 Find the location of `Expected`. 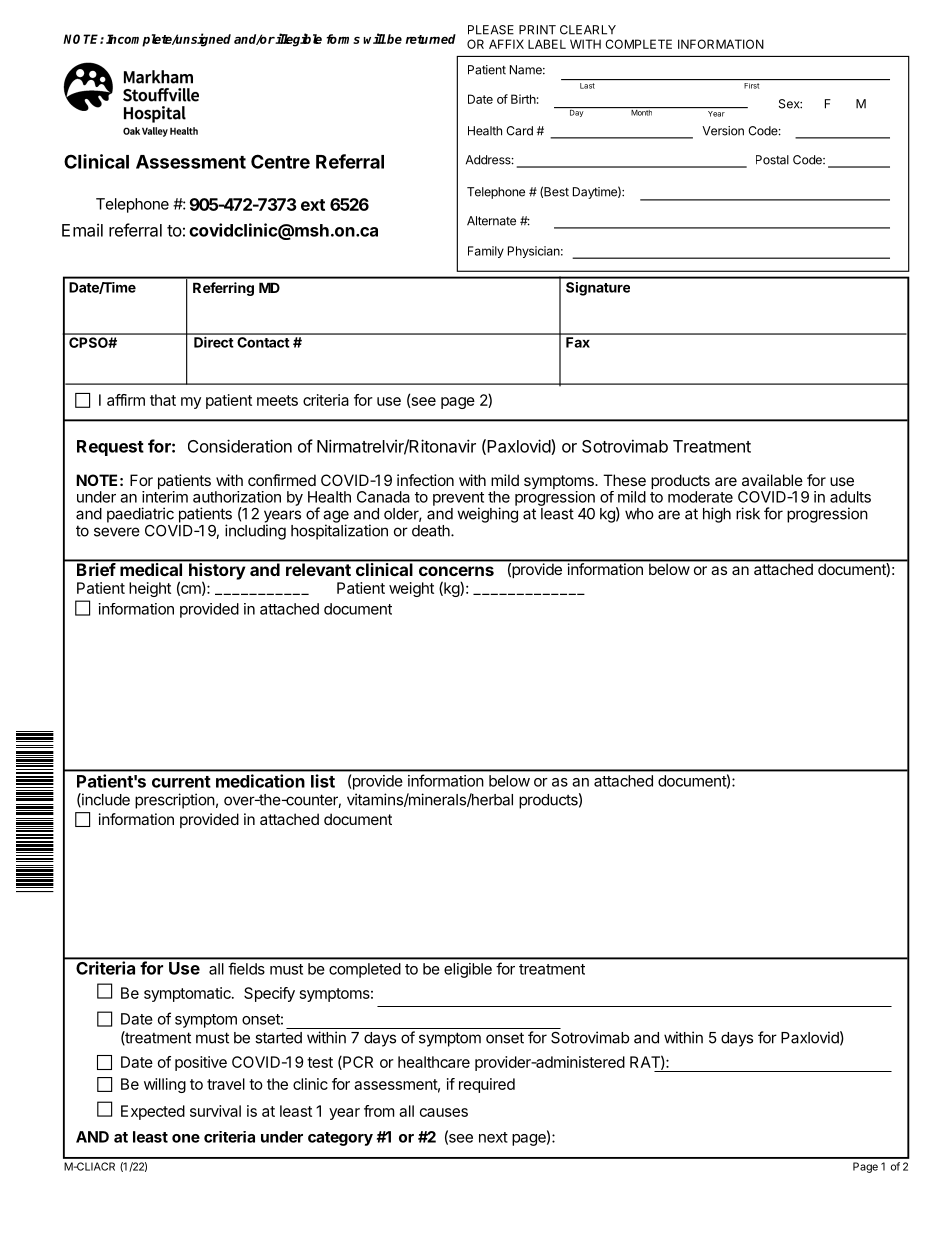

Expected is located at coordinates (153, 1112).
